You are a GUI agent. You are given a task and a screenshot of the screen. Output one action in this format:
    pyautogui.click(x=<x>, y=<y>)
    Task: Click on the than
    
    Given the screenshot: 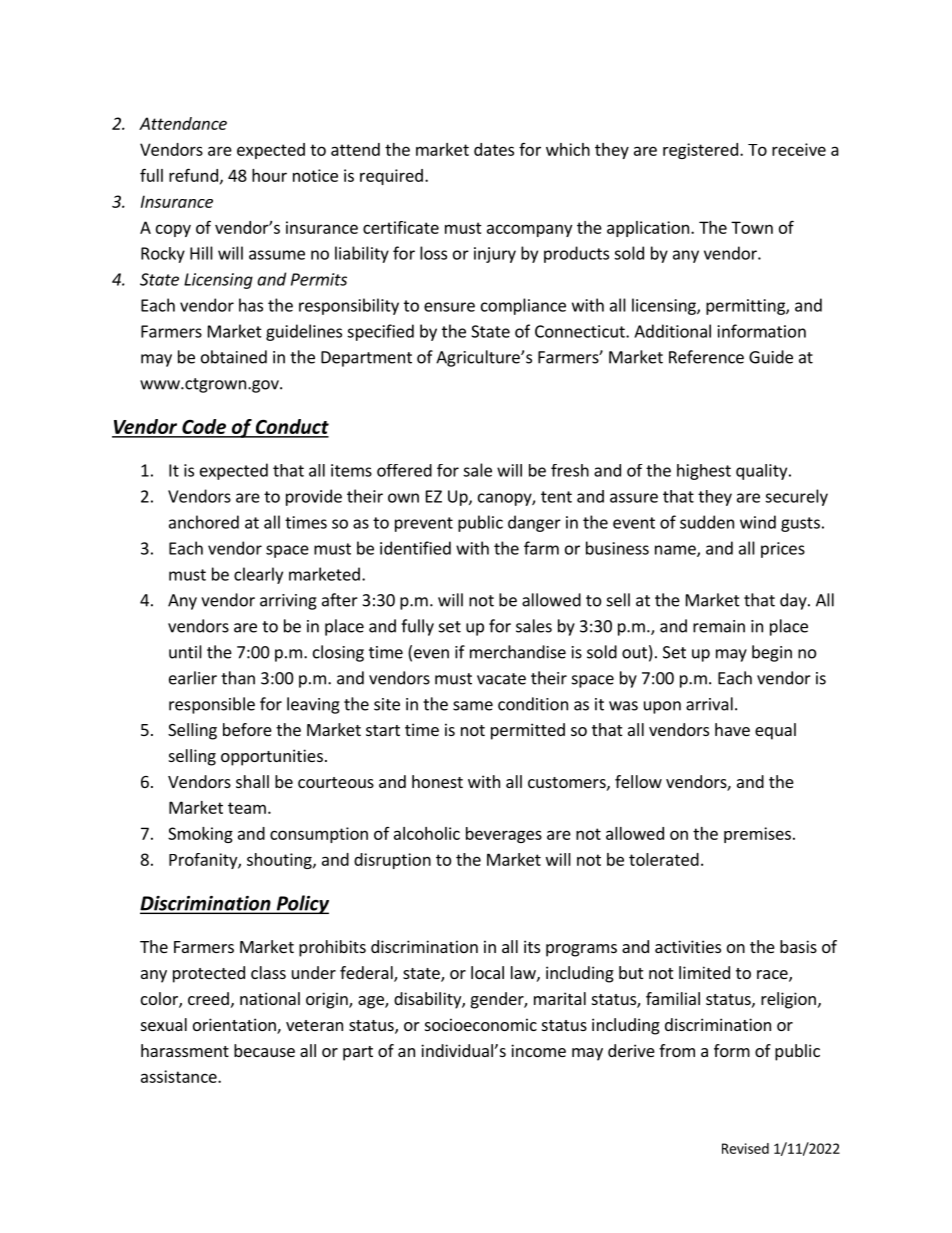 What is the action you would take?
    pyautogui.click(x=238, y=678)
